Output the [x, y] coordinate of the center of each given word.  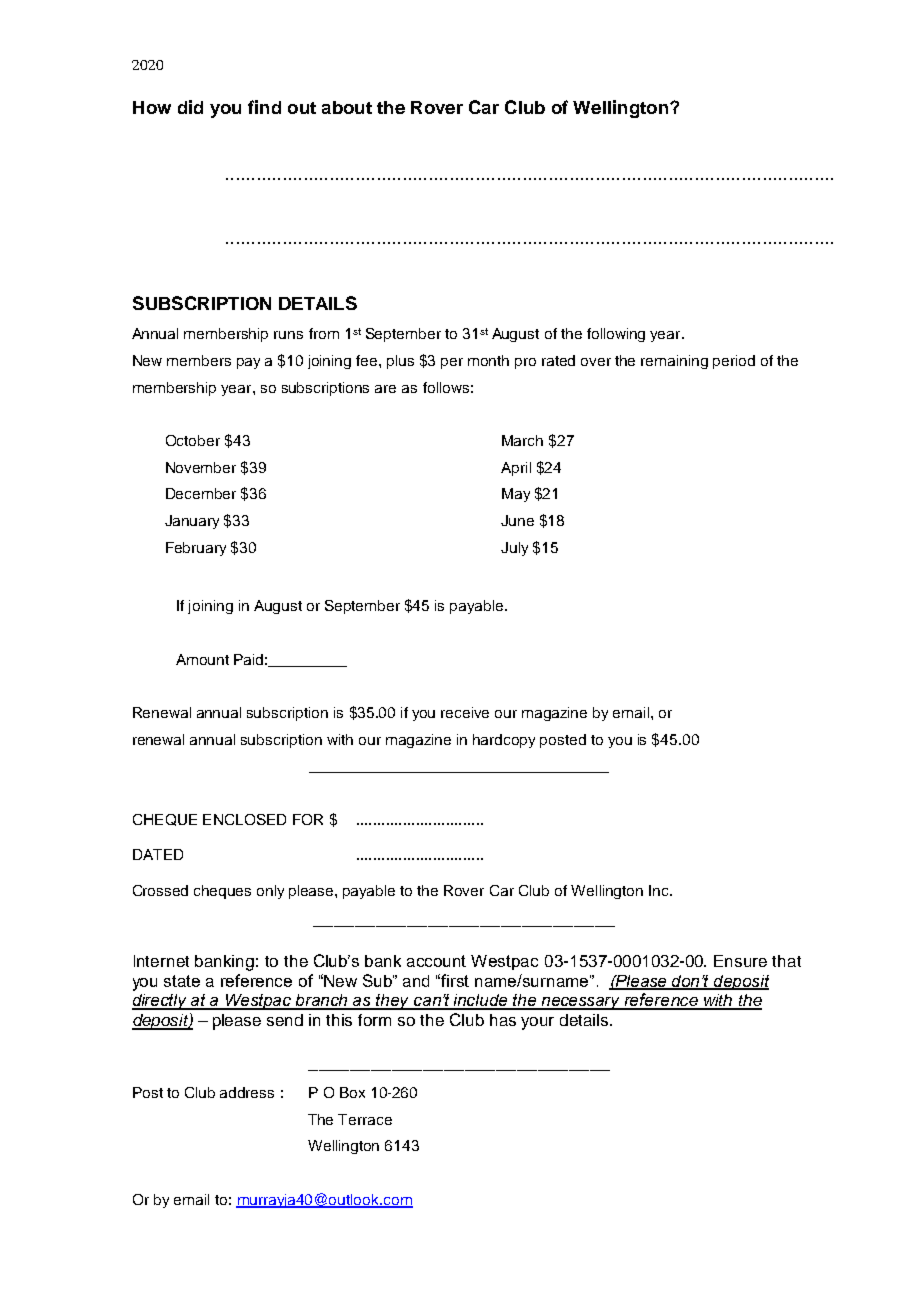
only [270, 892]
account [436, 961]
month [488, 360]
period [734, 362]
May [516, 495]
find [264, 107]
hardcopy [504, 741]
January [192, 522]
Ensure [740, 961]
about [347, 107]
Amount [202, 659]
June [517, 520]
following [616, 335]
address [247, 1092]
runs [288, 335]
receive [465, 712]
